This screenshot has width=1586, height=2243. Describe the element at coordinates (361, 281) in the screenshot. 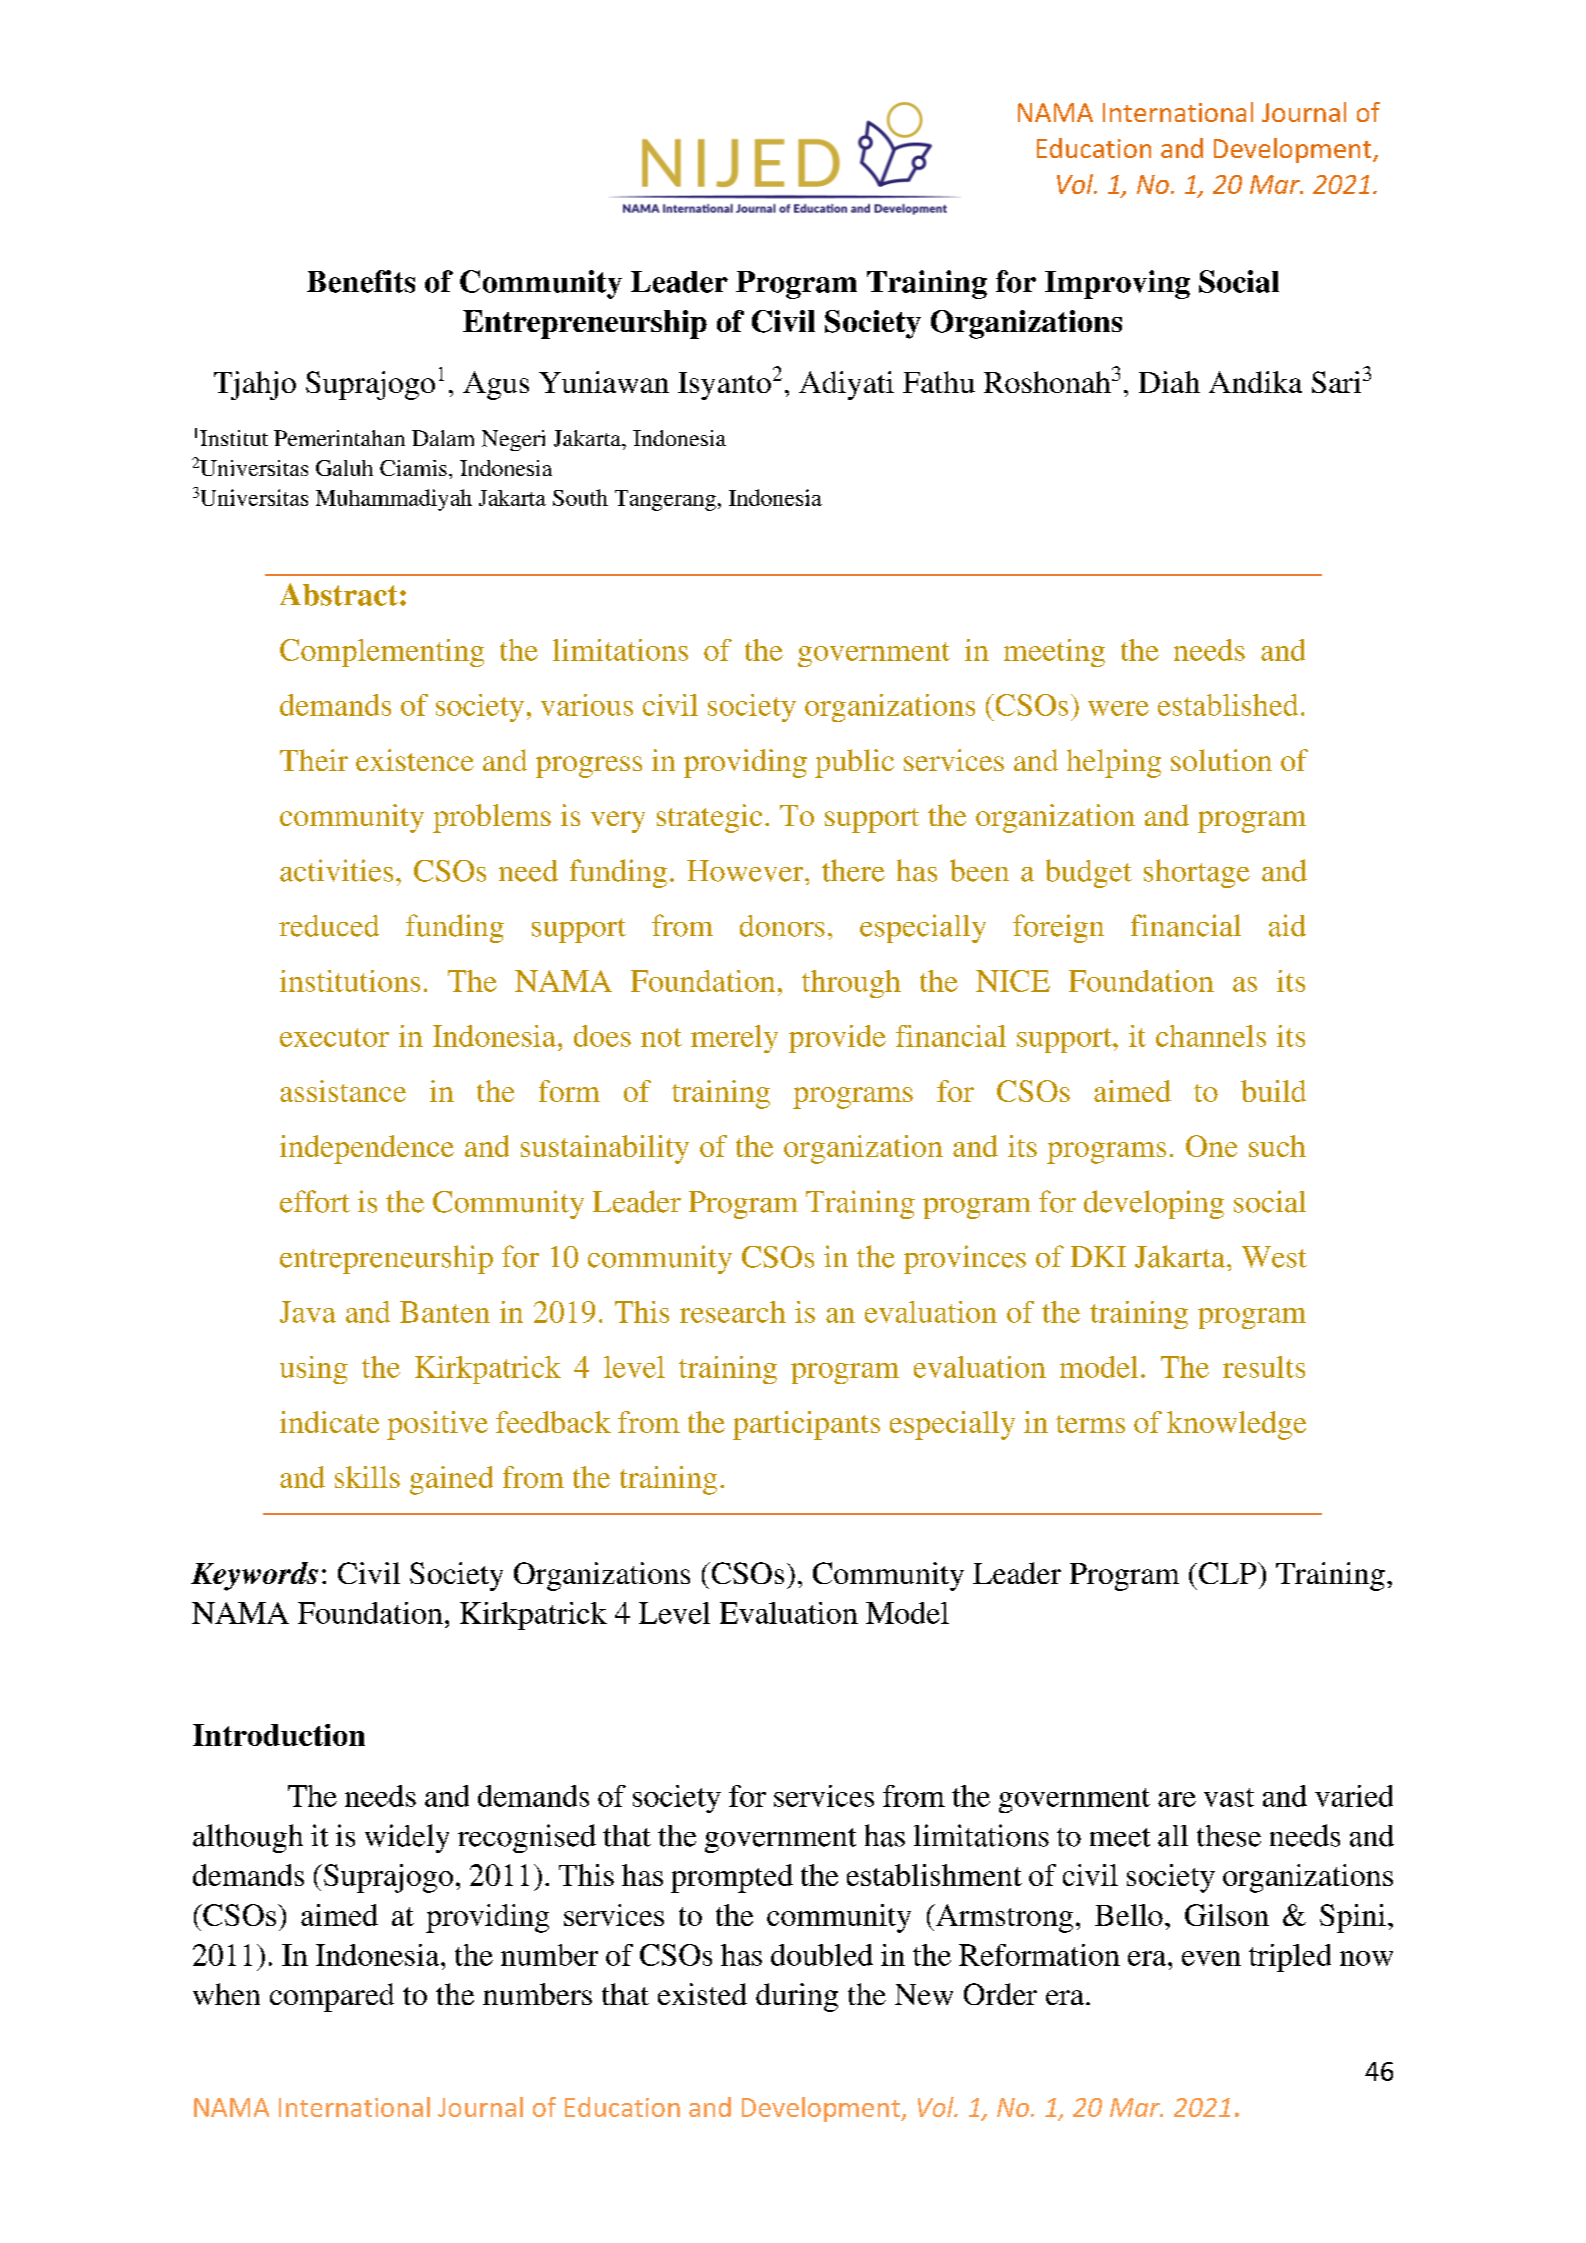

I see `Benefits` at that location.
